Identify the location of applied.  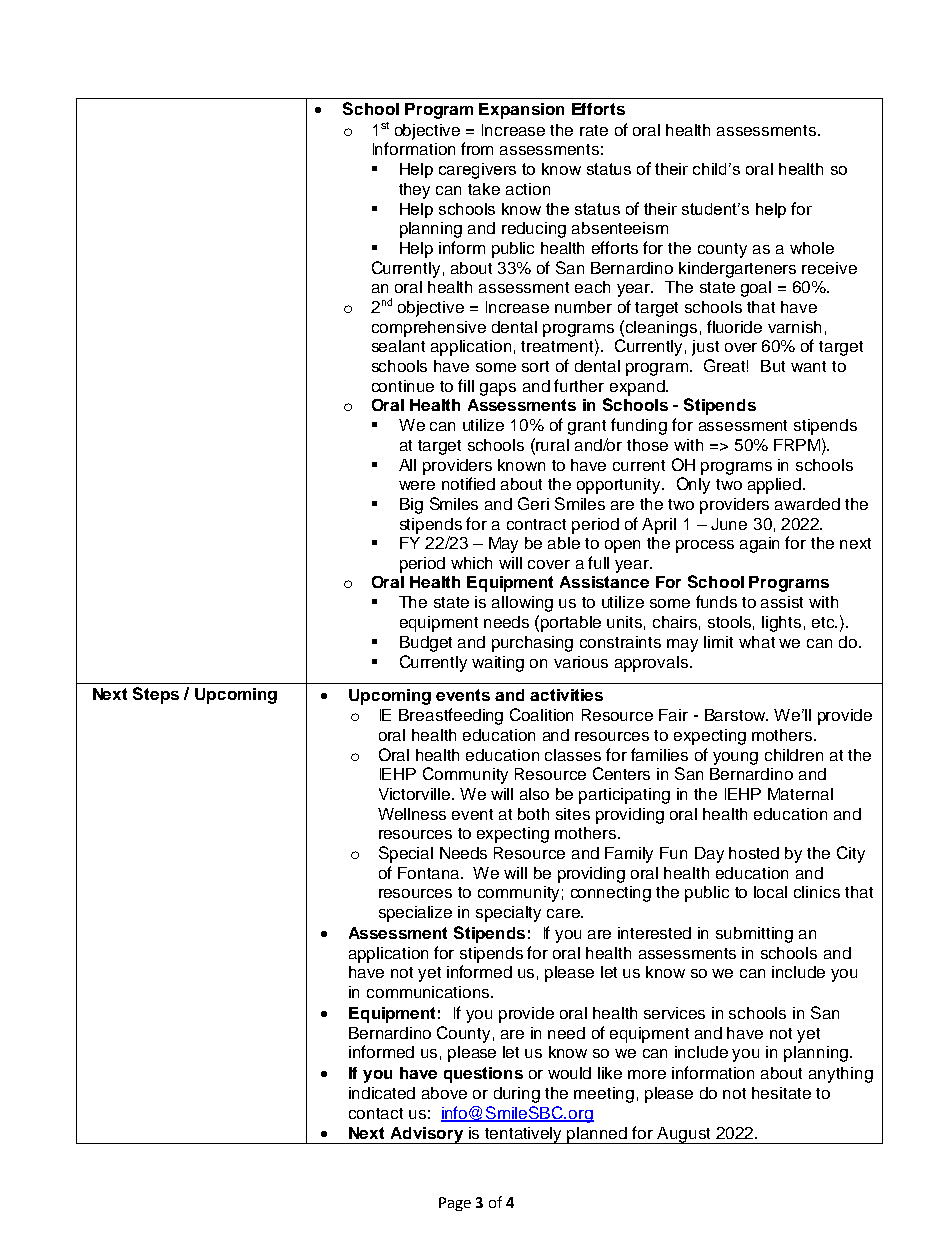
(776, 486).
